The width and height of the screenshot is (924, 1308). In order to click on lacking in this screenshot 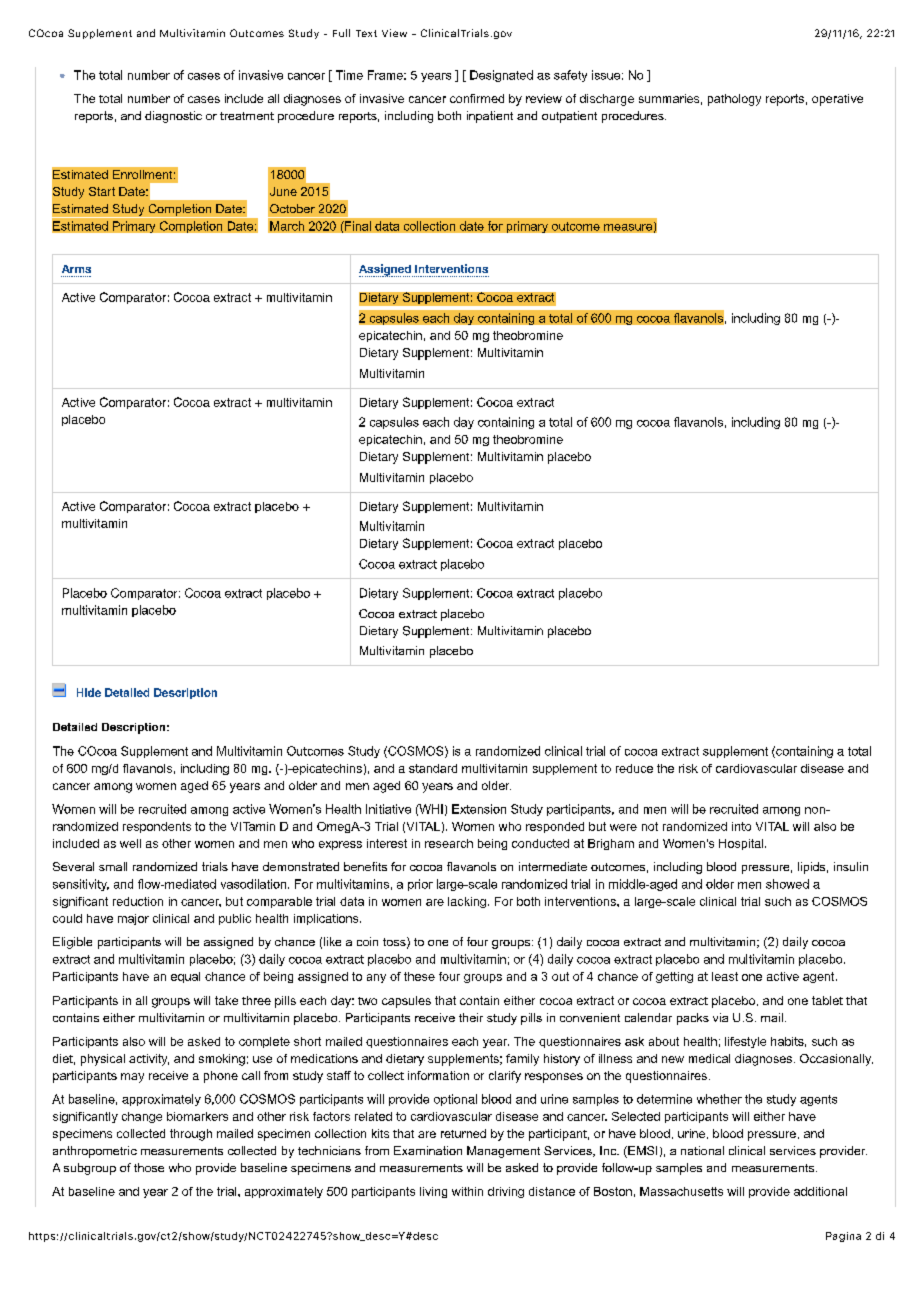, I will do `click(468, 902)`.
